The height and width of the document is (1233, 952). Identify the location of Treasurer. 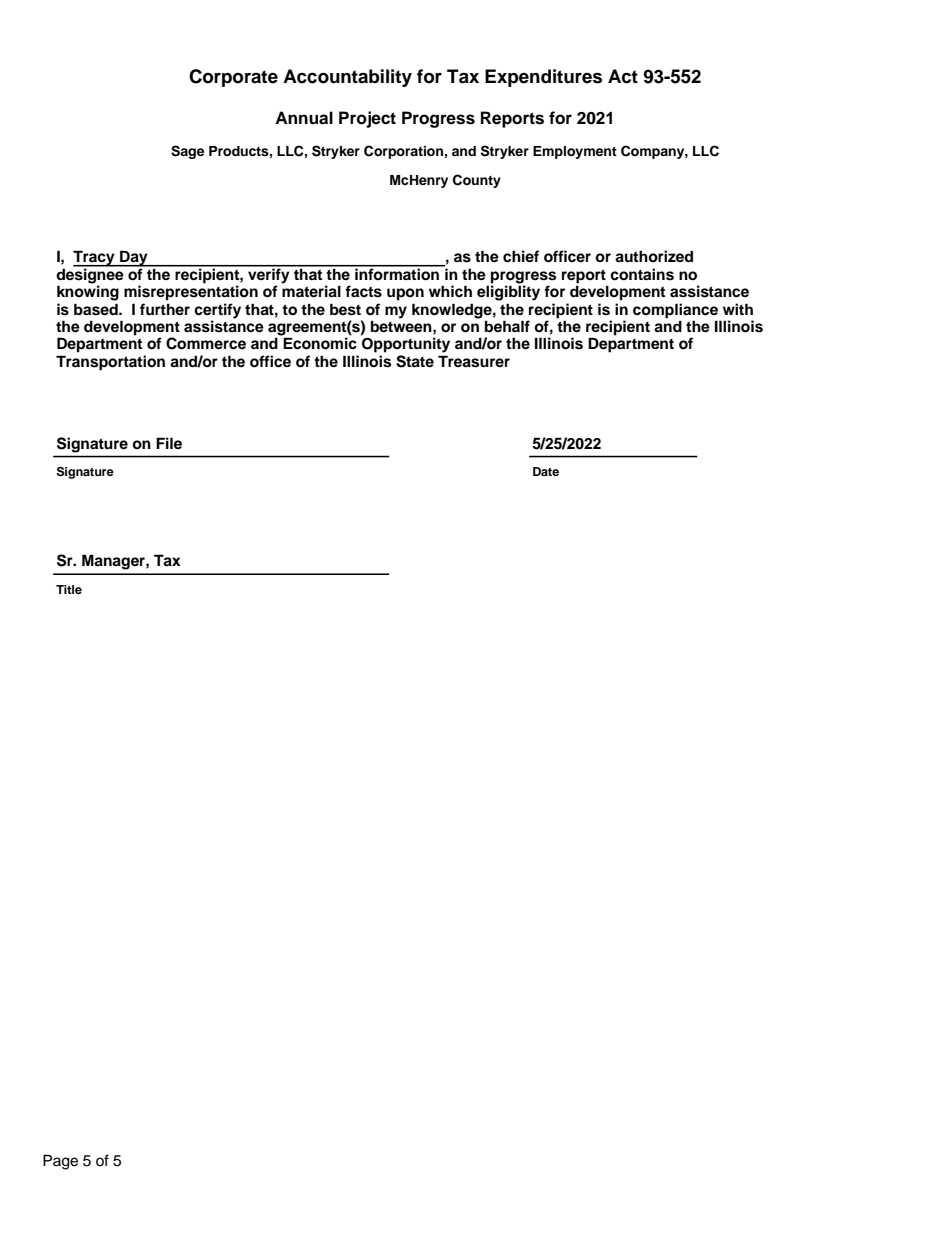
(474, 361).
